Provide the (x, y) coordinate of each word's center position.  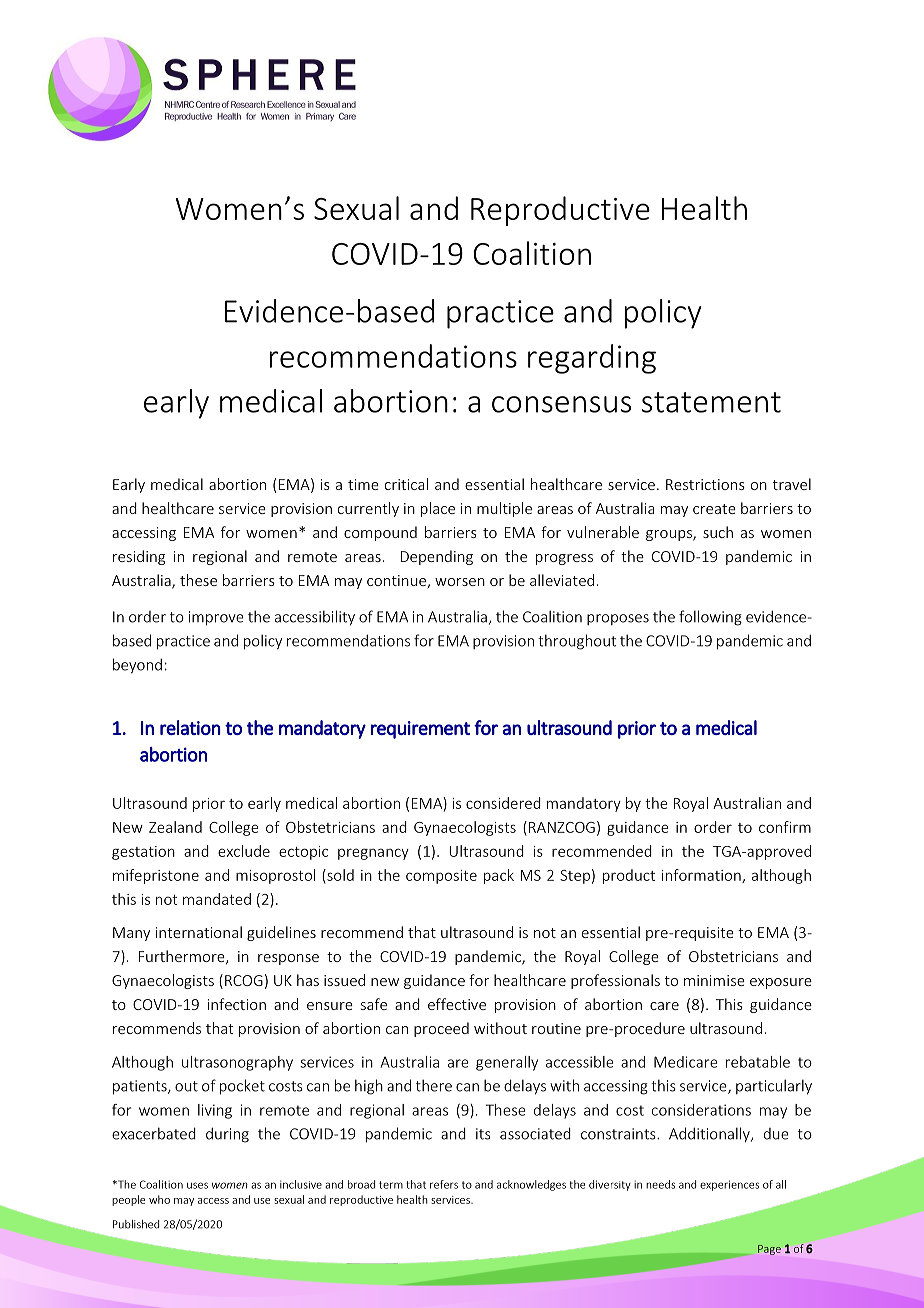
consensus (561, 404)
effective (457, 1004)
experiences (729, 1185)
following (710, 618)
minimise (714, 980)
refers (444, 1184)
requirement (420, 730)
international (199, 932)
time (363, 484)
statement (711, 402)
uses (197, 1185)
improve (216, 618)
